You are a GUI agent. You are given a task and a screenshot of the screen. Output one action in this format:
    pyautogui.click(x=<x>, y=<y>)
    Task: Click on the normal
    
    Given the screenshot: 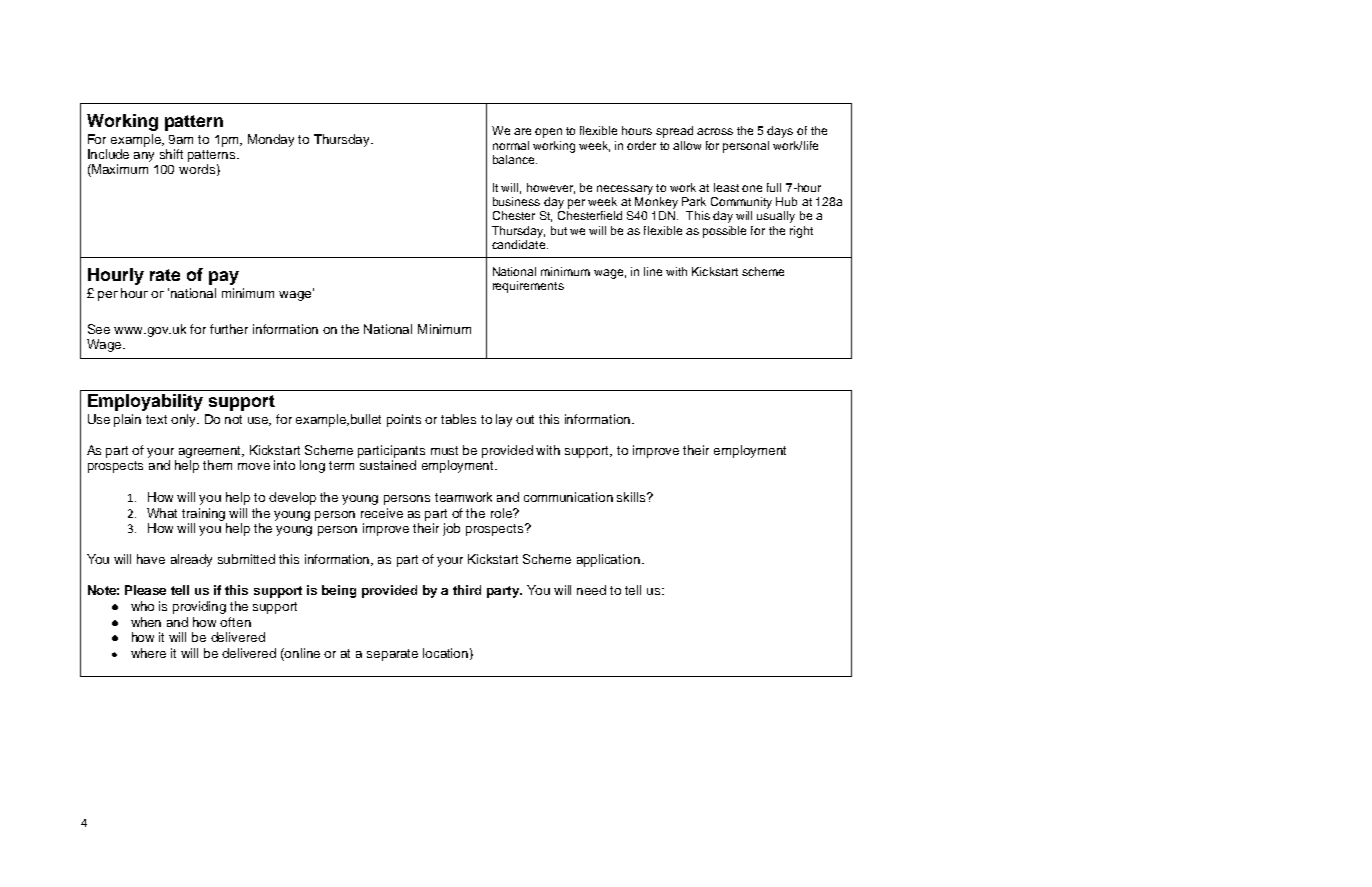 What is the action you would take?
    pyautogui.click(x=511, y=145)
